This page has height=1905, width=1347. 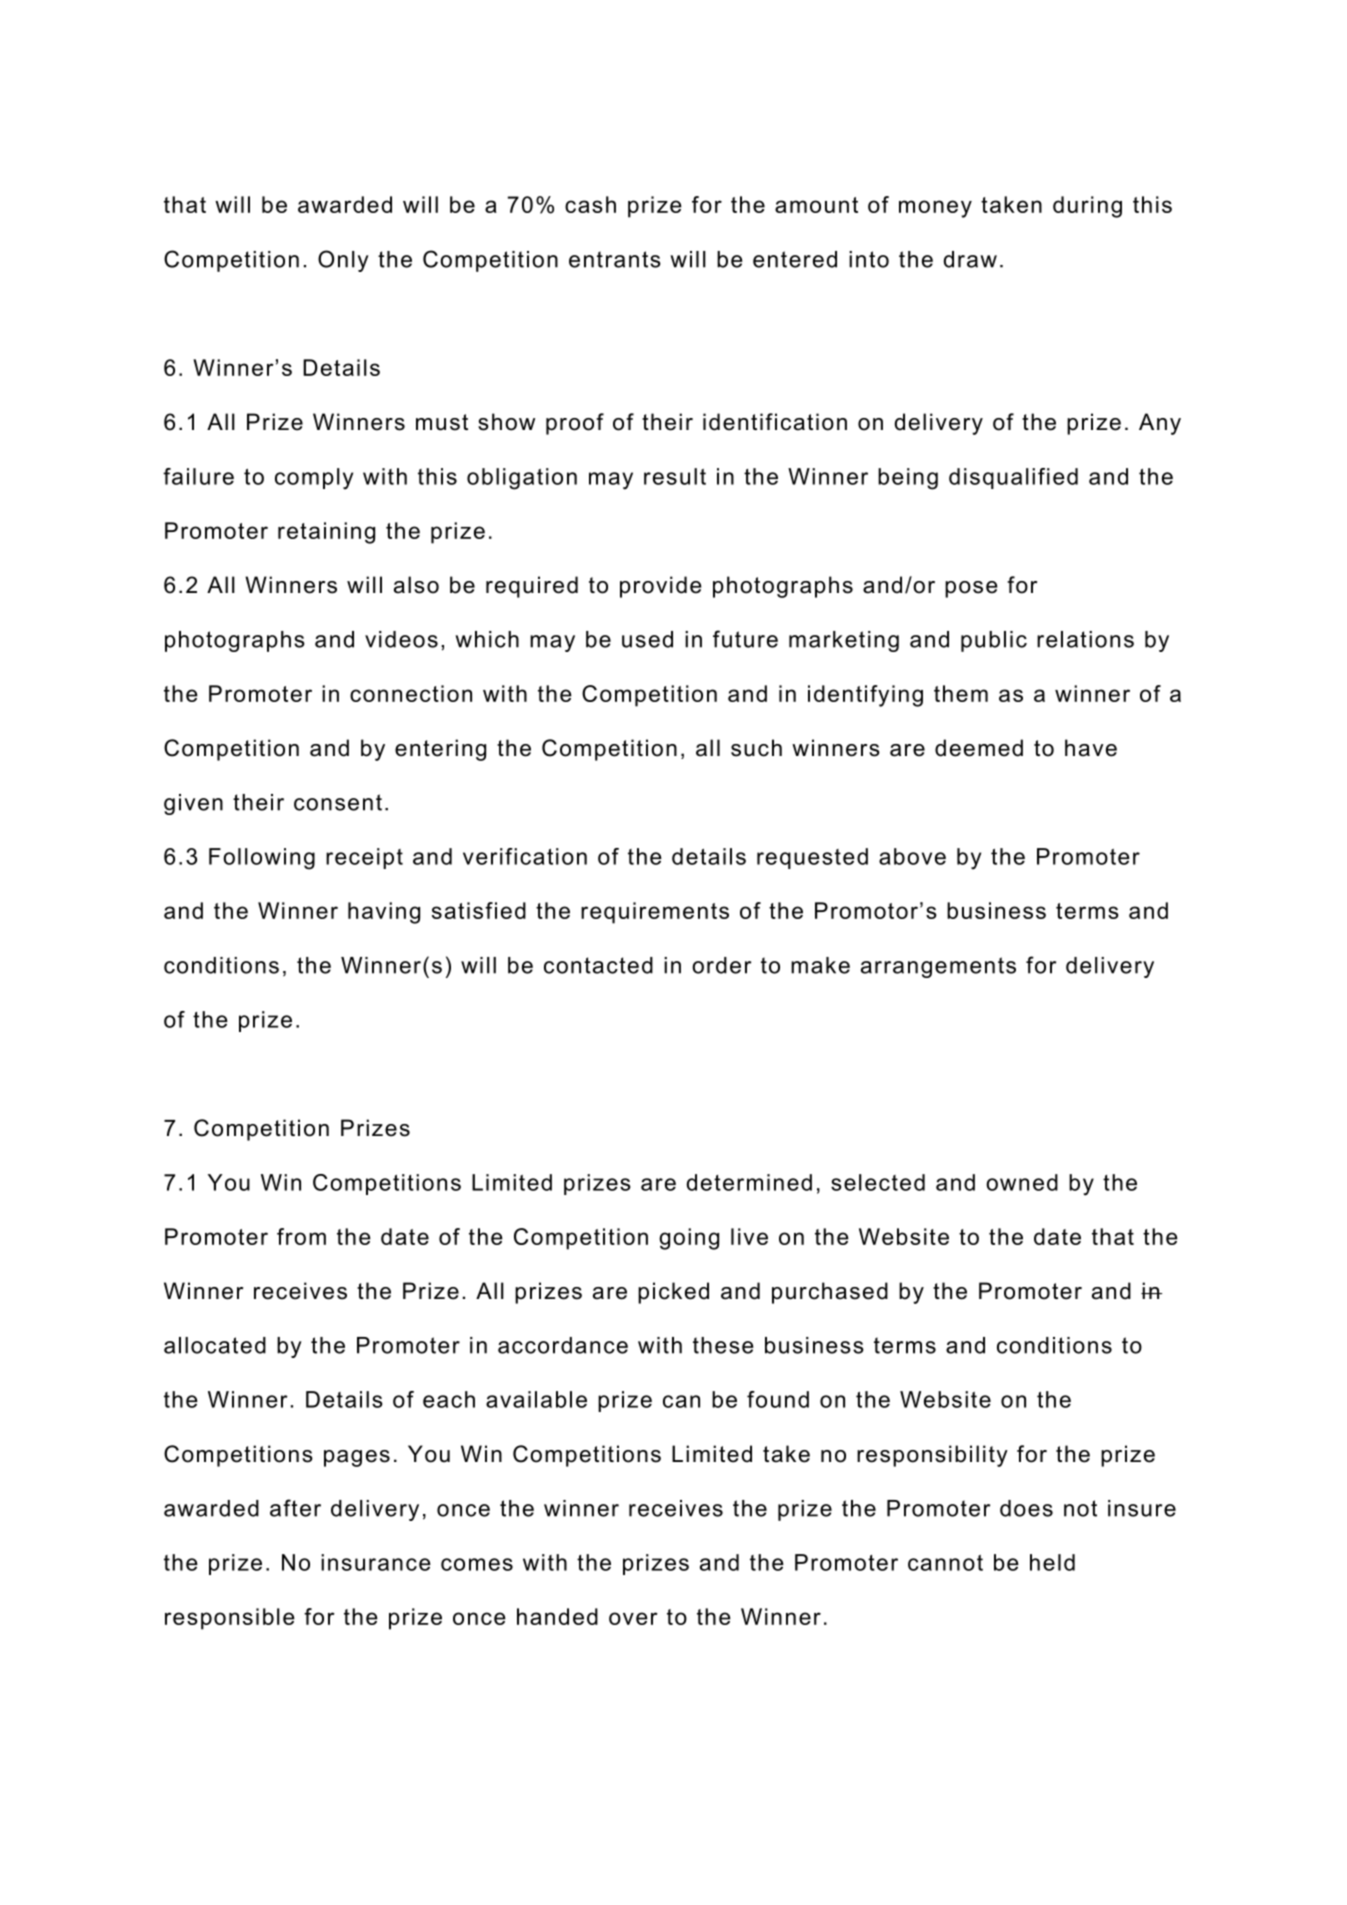 I want to click on picked, so click(x=673, y=1293).
